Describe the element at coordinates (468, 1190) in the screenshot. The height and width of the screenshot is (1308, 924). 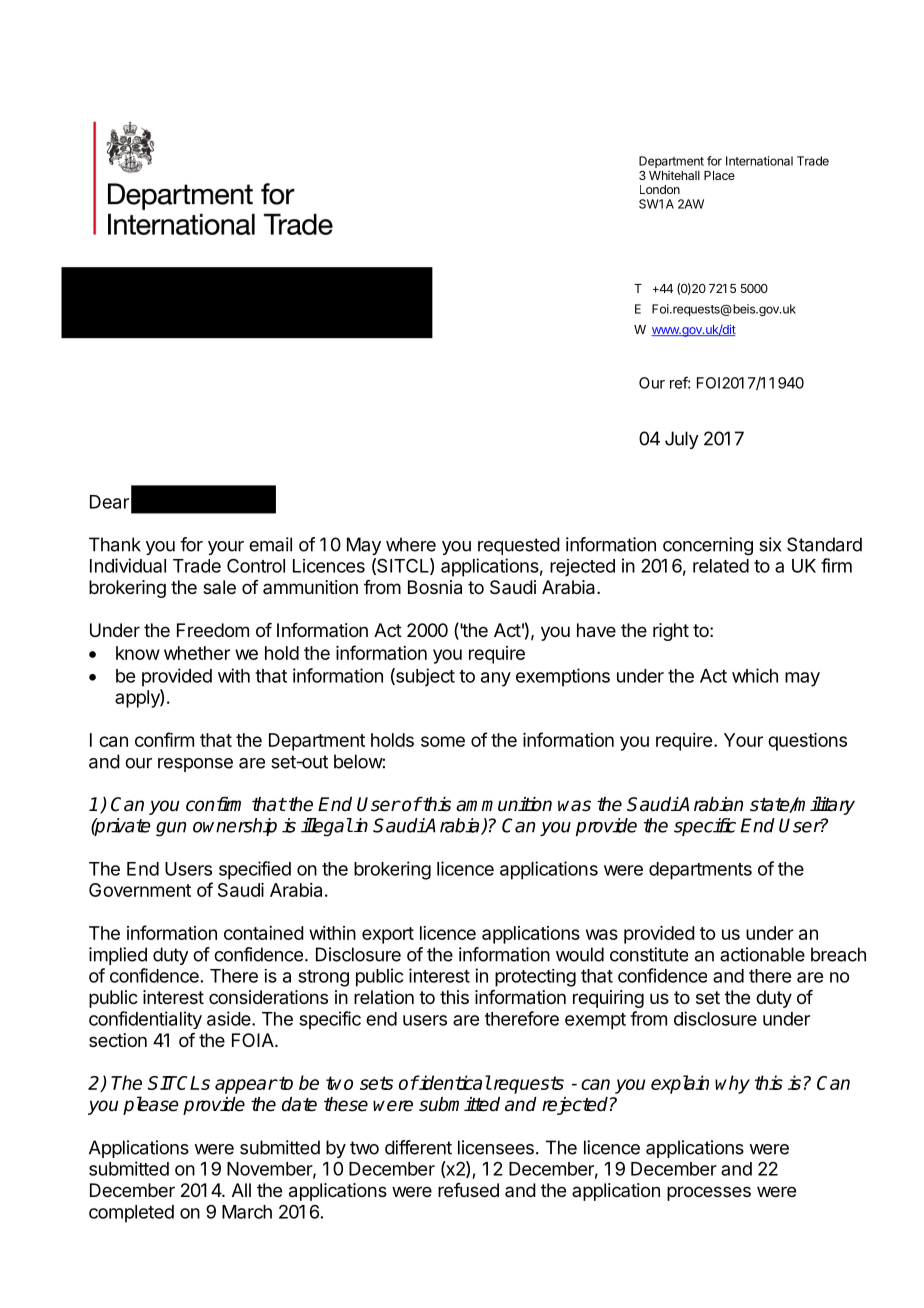
I see `refused` at that location.
